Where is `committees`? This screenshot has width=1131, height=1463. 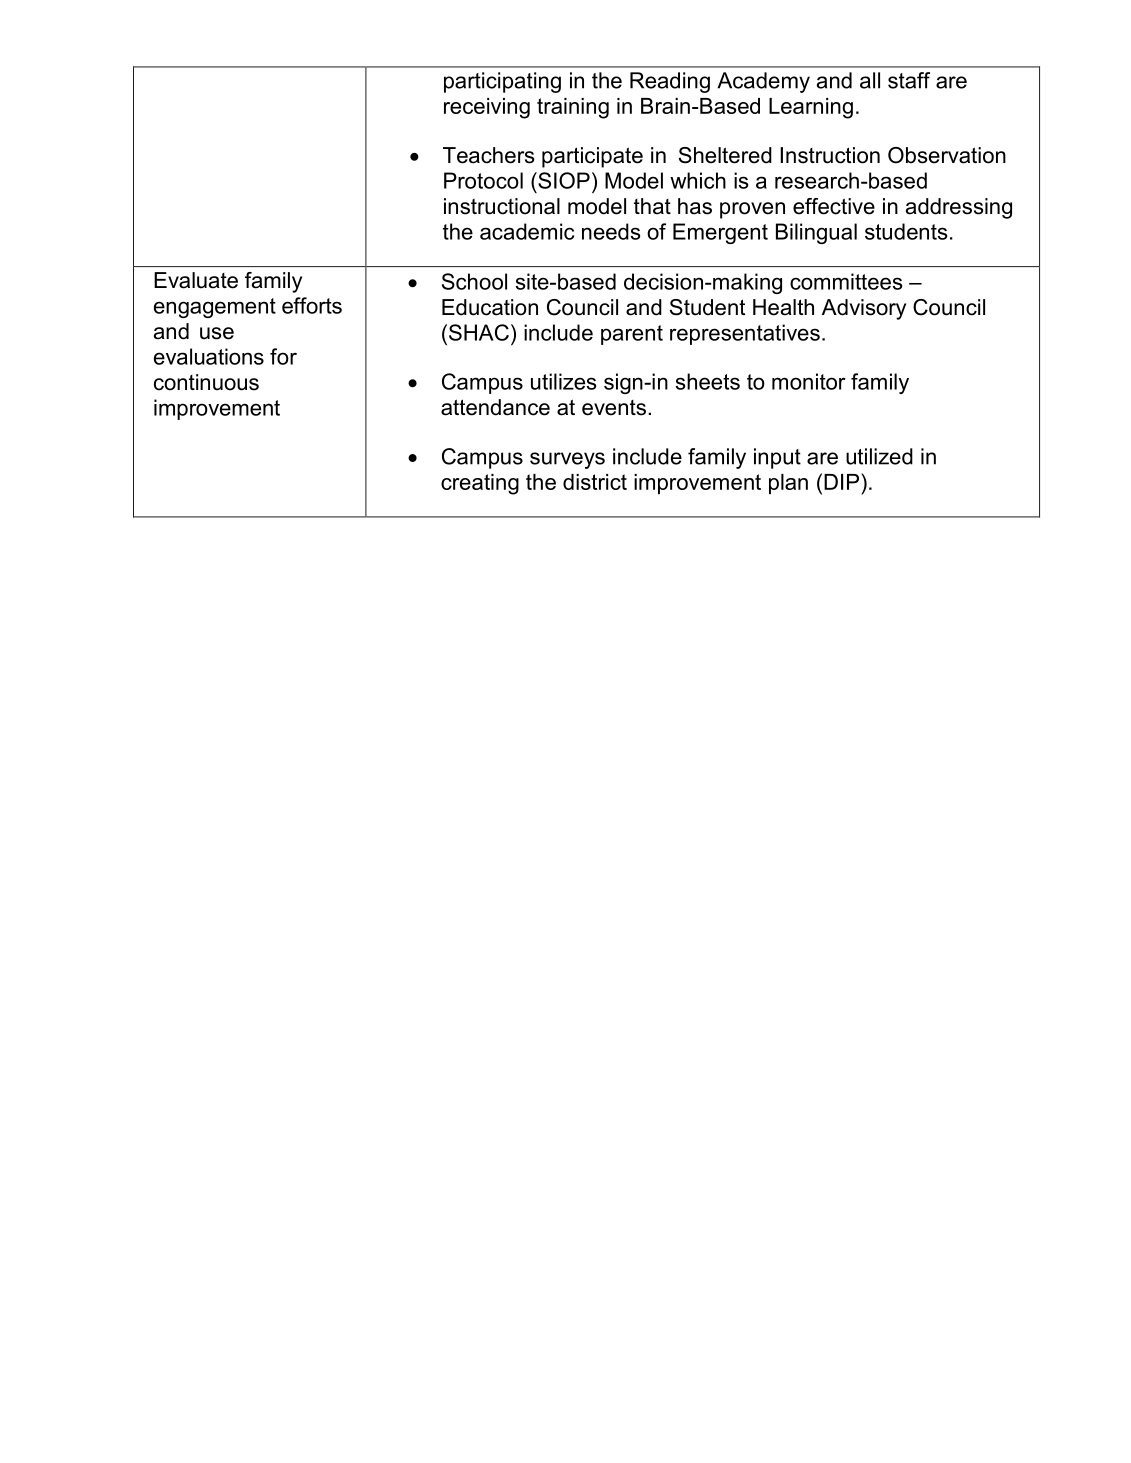
committees is located at coordinates (846, 281).
